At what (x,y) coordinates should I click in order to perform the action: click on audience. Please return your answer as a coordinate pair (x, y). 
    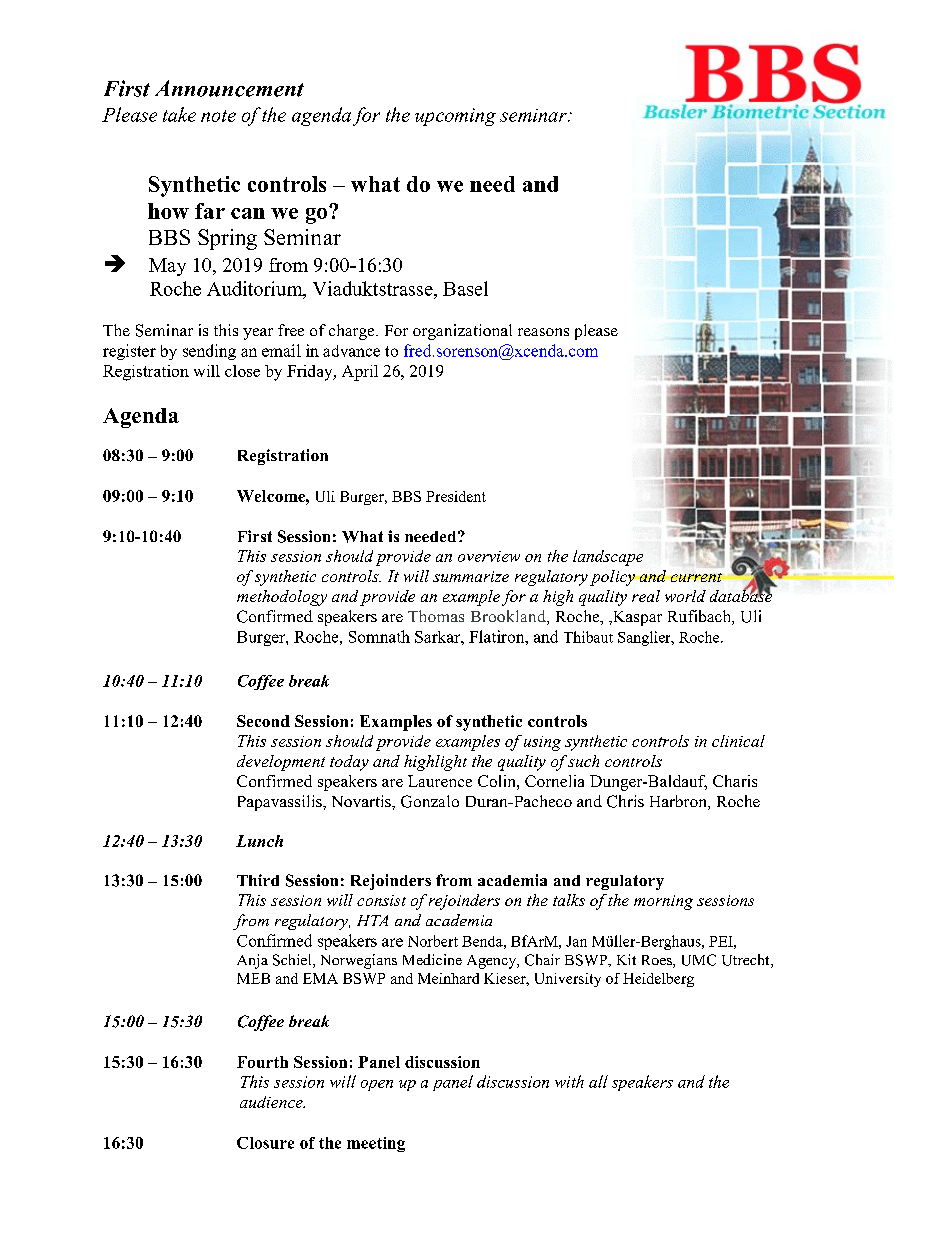
    Looking at the image, I should click on (272, 1102).
